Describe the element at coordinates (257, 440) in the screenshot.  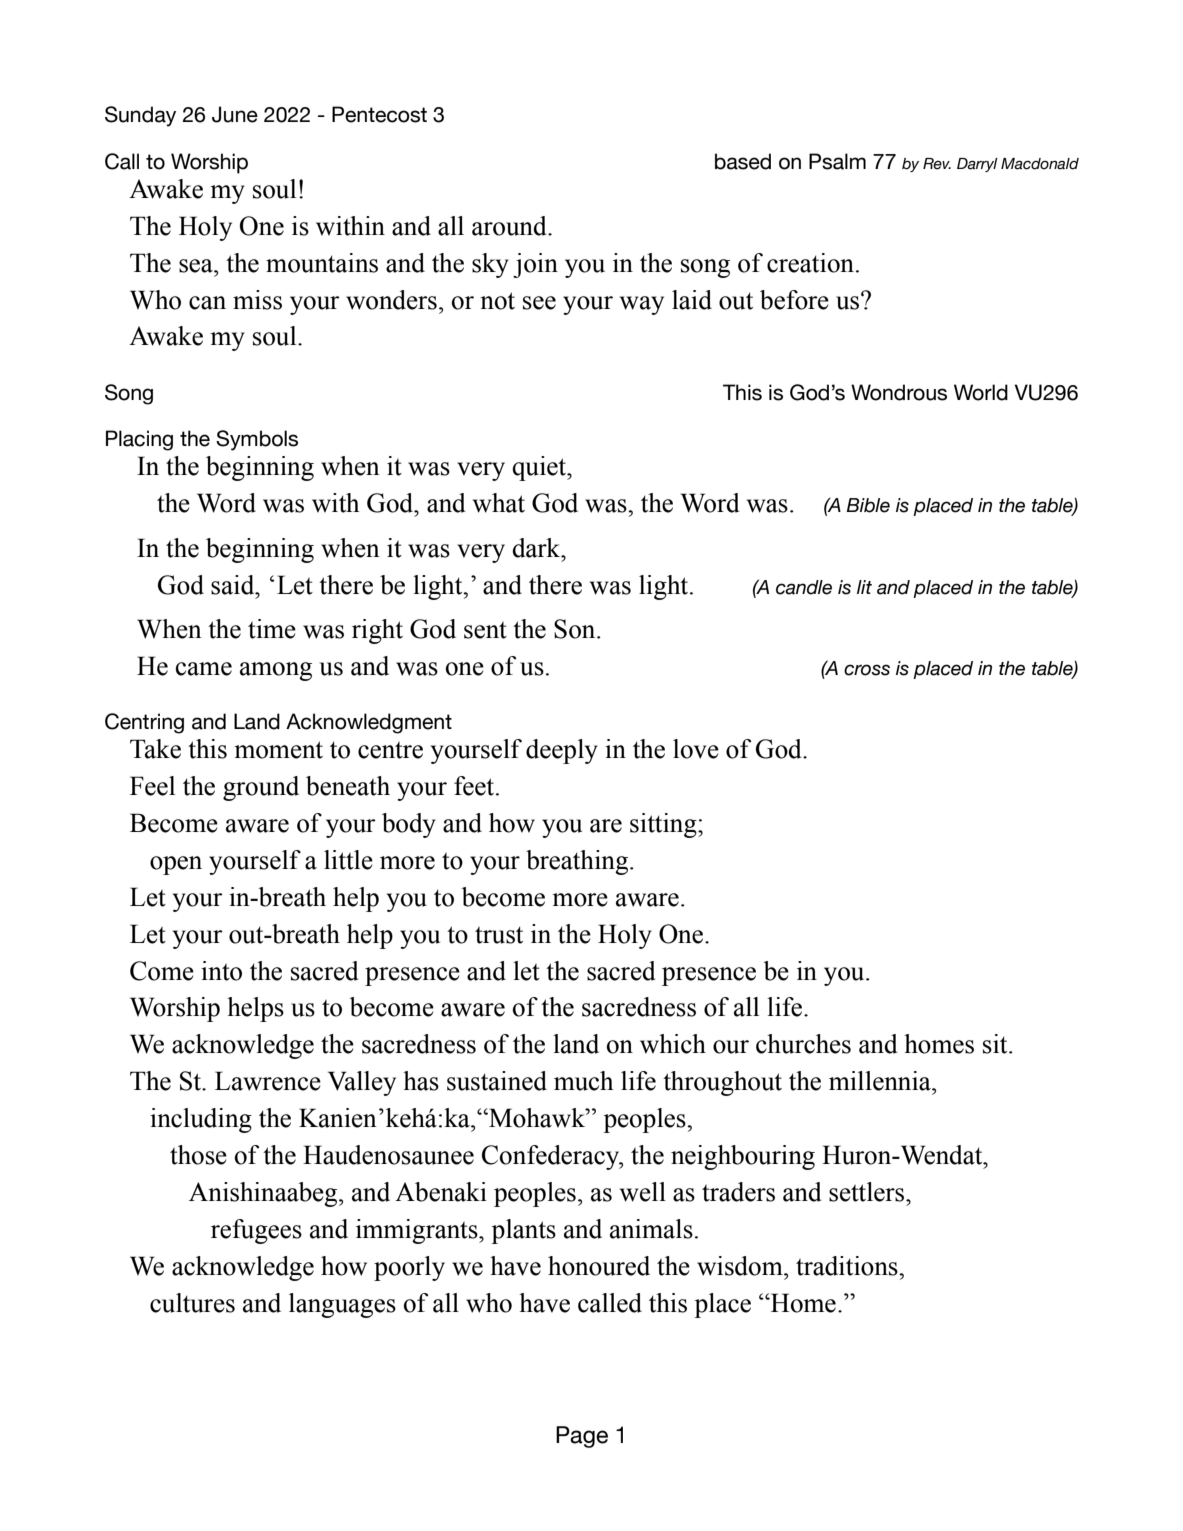
I see `Symbols` at that location.
